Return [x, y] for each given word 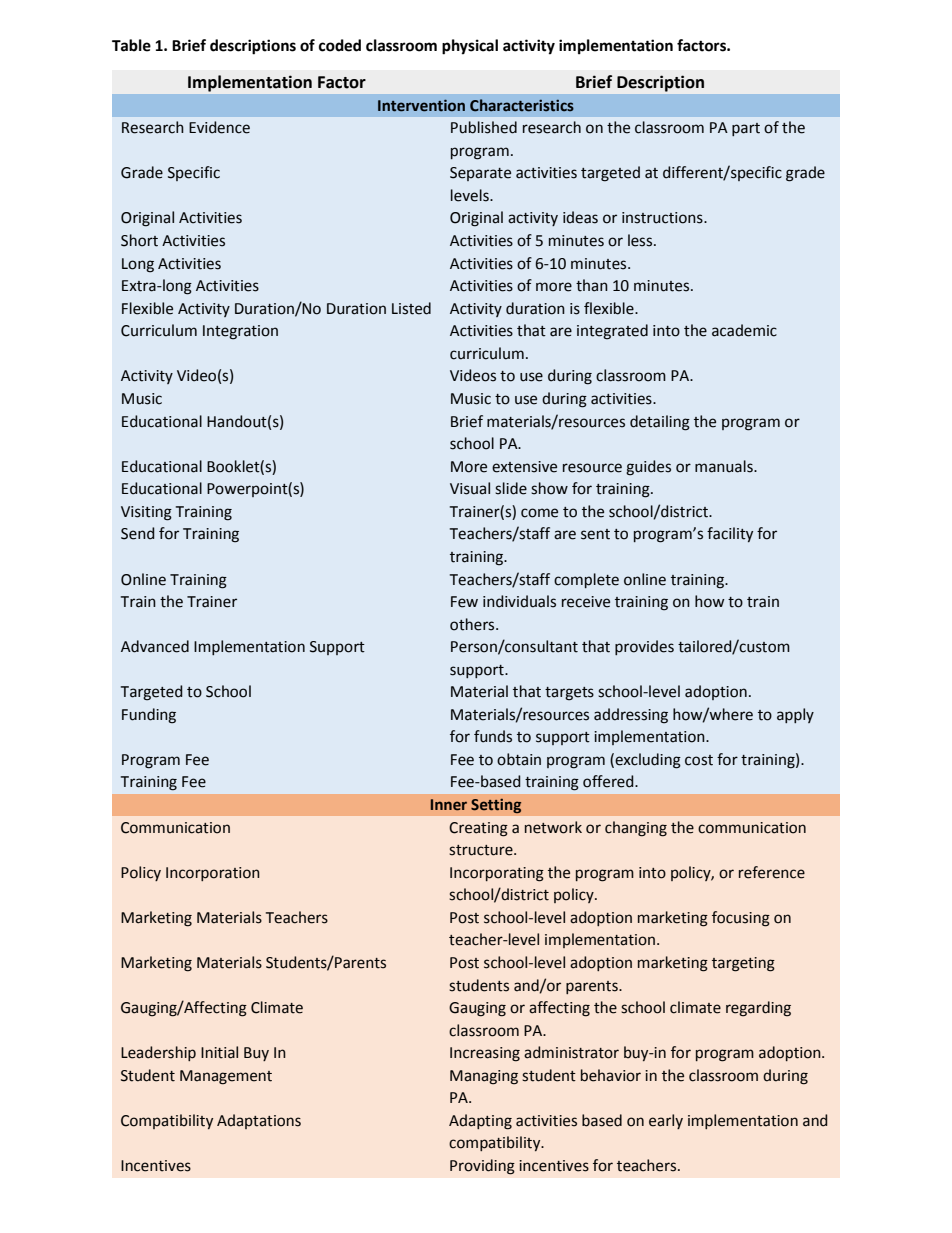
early [666, 1121]
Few [464, 602]
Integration [240, 332]
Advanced [155, 646]
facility [730, 534]
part [746, 129]
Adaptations [259, 1121]
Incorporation [213, 874]
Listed [411, 308]
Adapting [480, 1122]
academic [744, 330]
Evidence [219, 127]
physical [470, 47]
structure [482, 850]
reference [772, 872]
